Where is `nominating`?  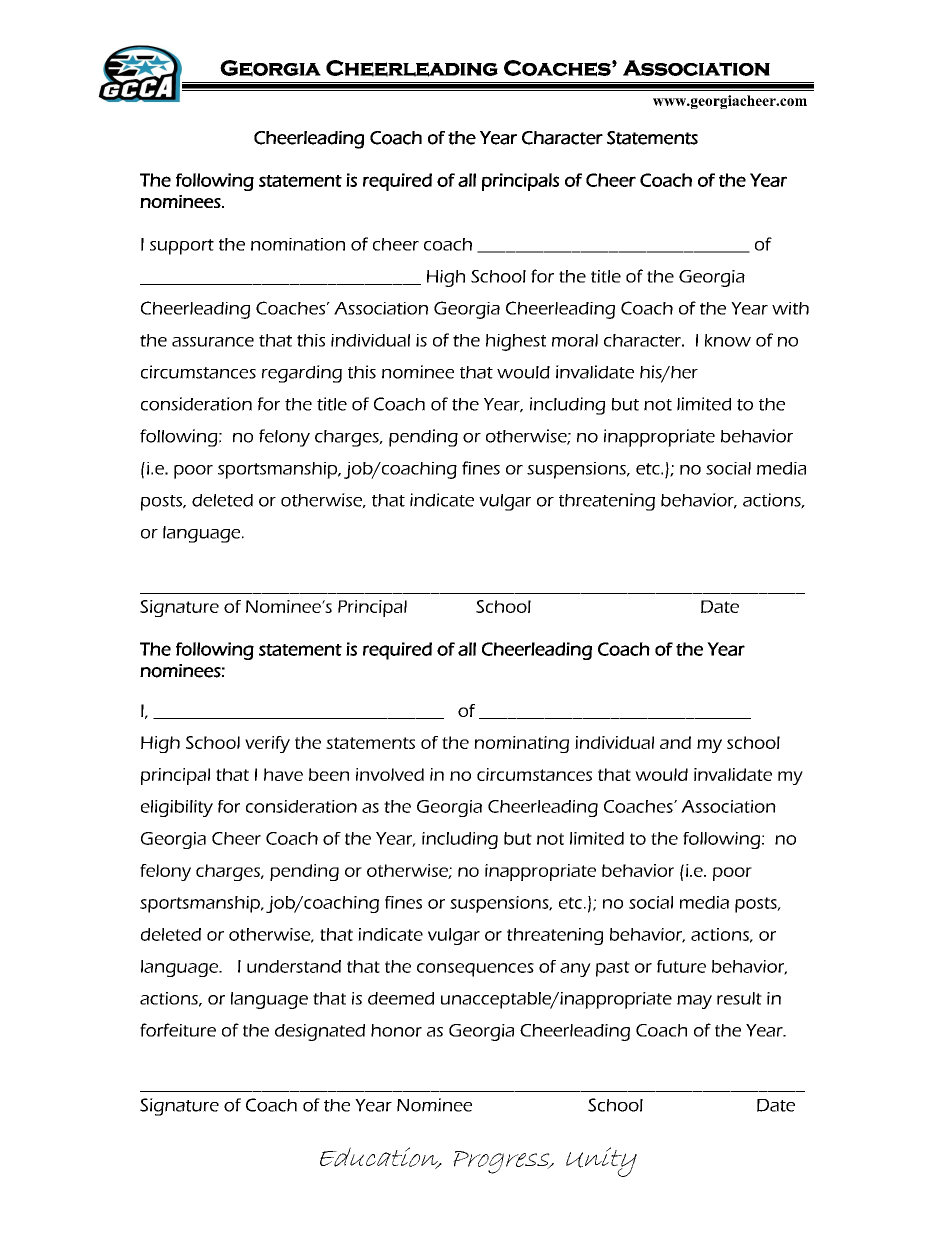
nominating is located at coordinates (521, 744).
